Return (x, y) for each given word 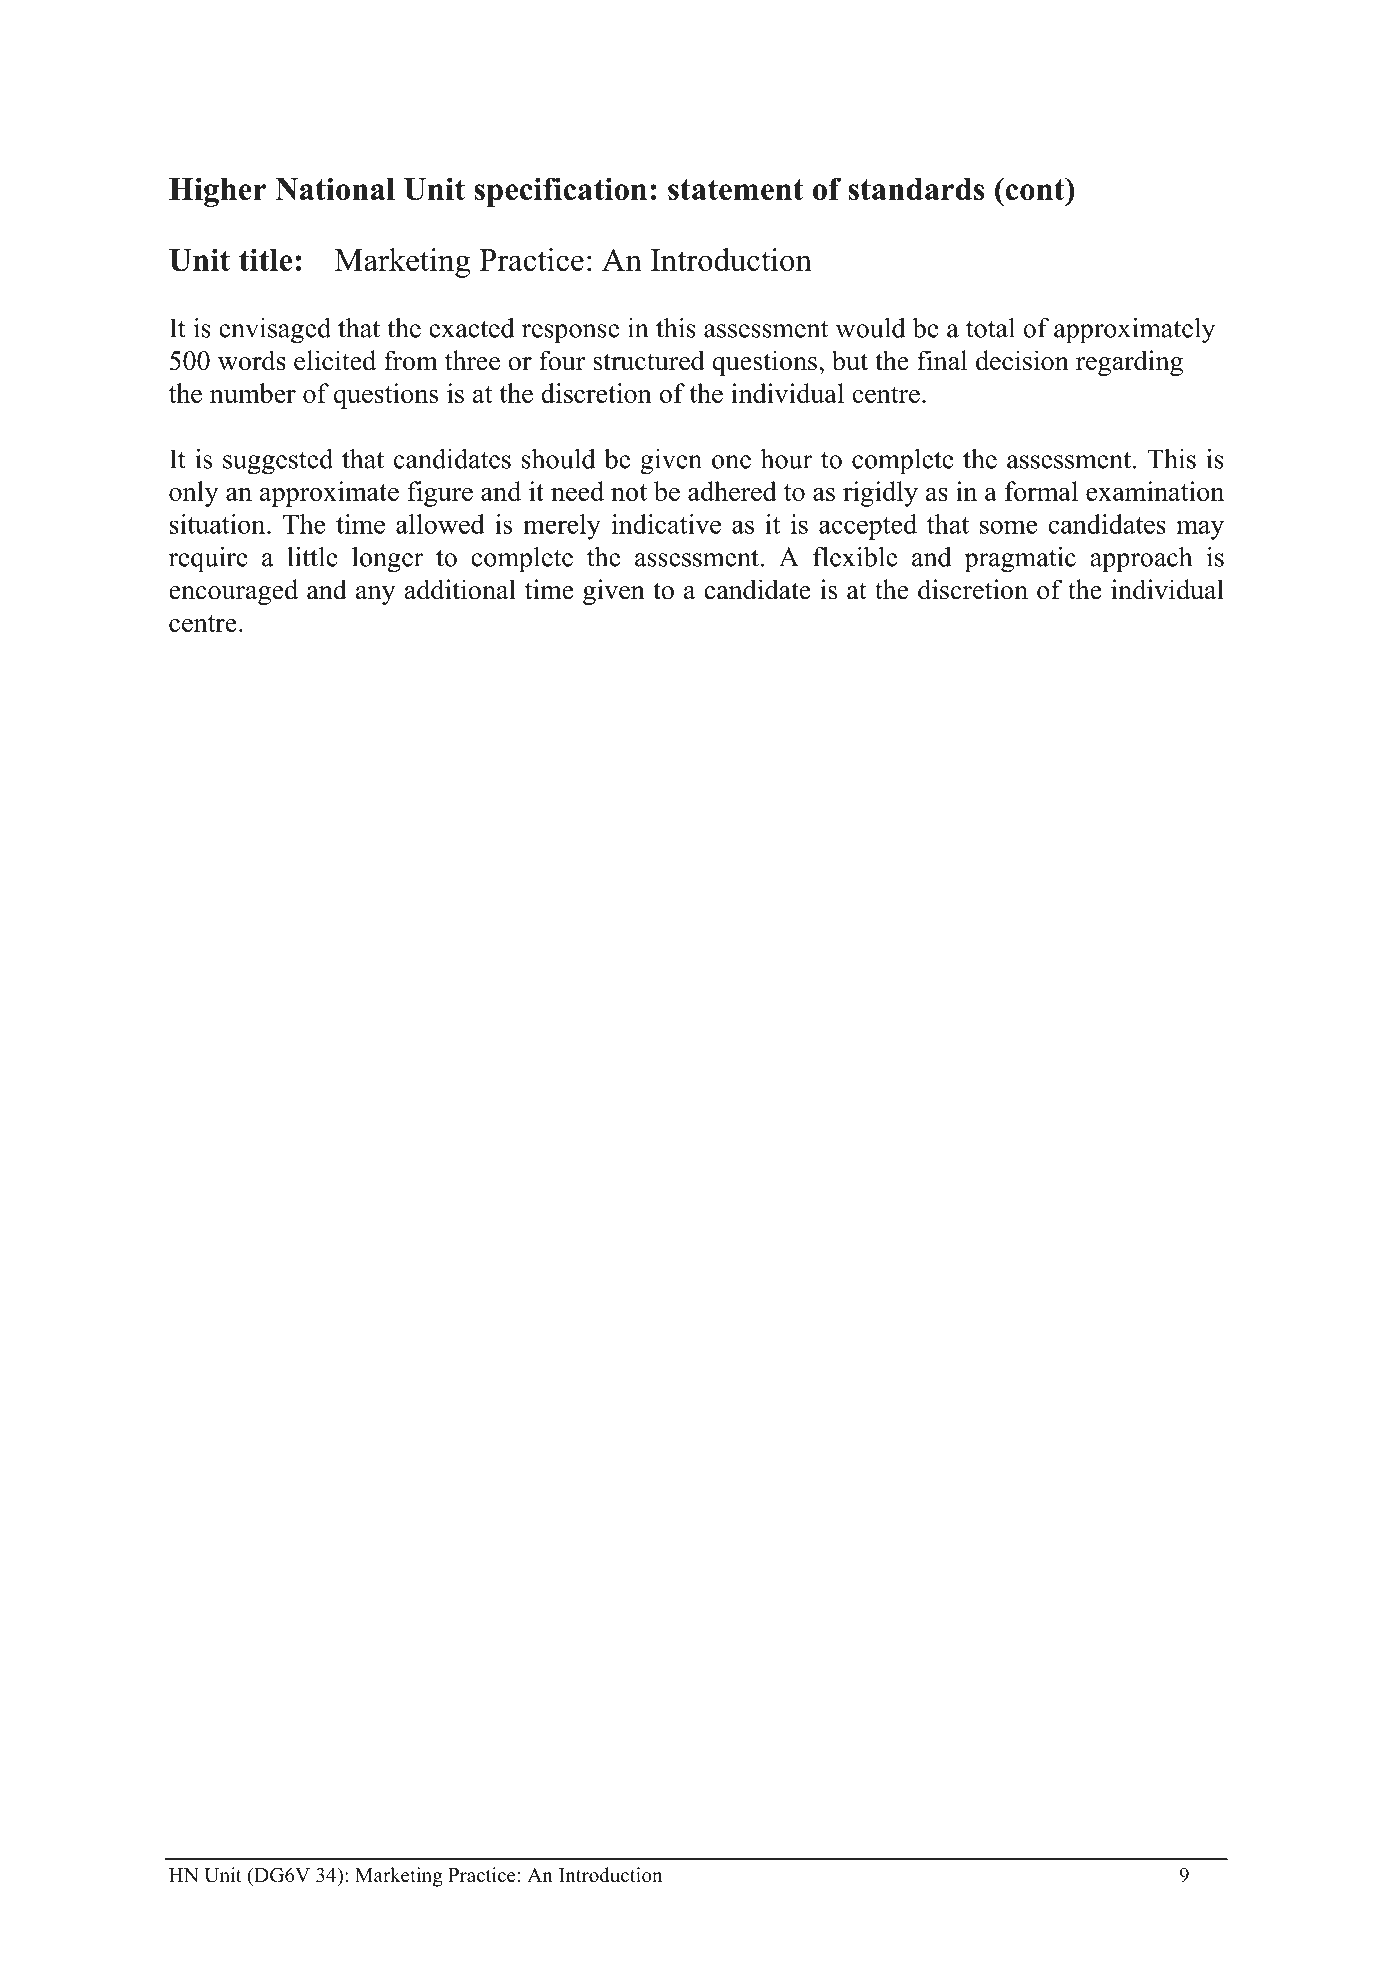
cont (1035, 189)
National (335, 188)
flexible (855, 556)
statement (736, 189)
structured (649, 360)
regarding (1129, 363)
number (253, 393)
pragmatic (1020, 559)
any (376, 595)
